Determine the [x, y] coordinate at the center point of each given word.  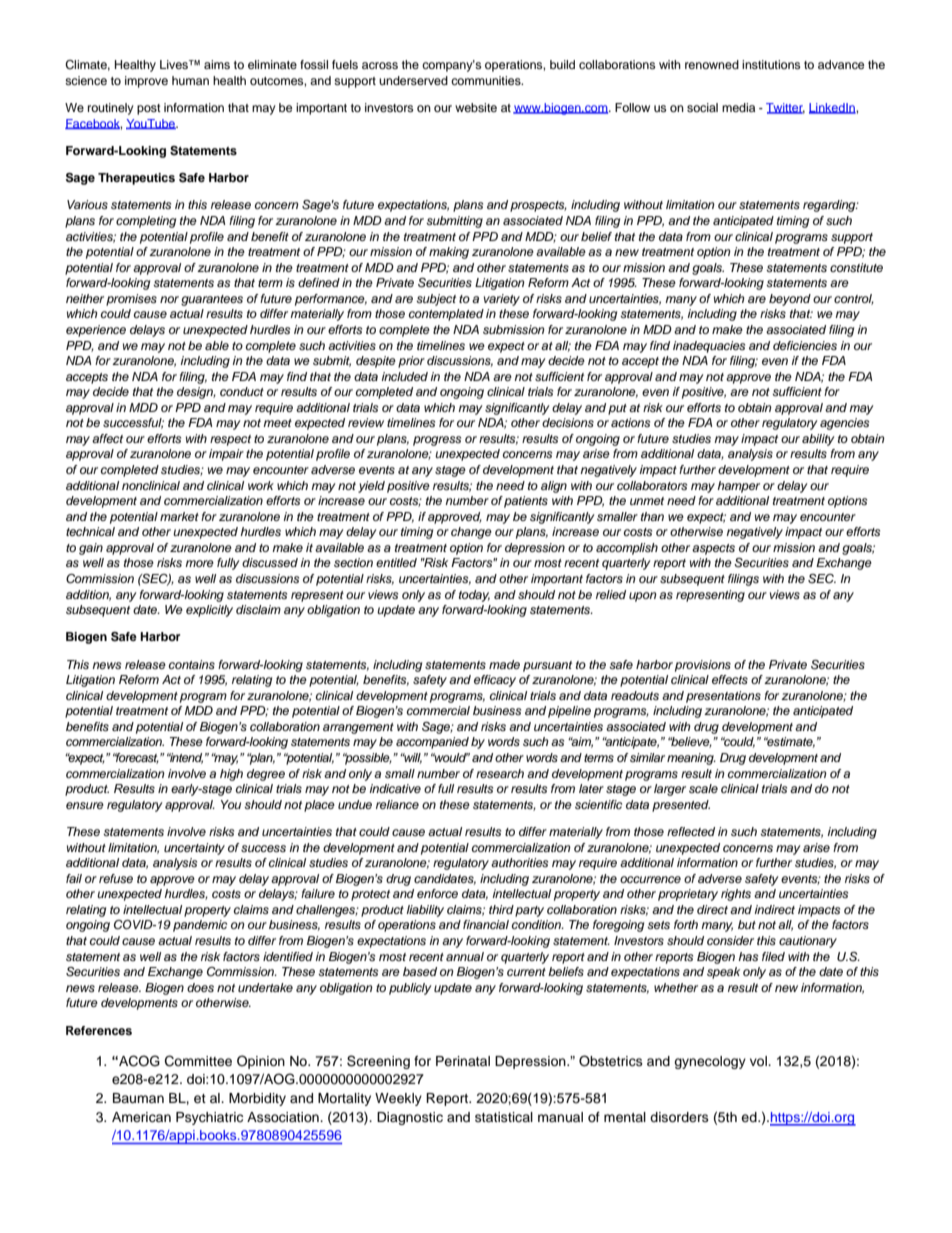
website [476, 107]
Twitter [785, 108]
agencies [844, 424]
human [190, 80]
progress [437, 441]
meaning [691, 759]
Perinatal [463, 1061]
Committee [198, 1061]
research [500, 773]
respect [230, 440]
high [231, 775]
